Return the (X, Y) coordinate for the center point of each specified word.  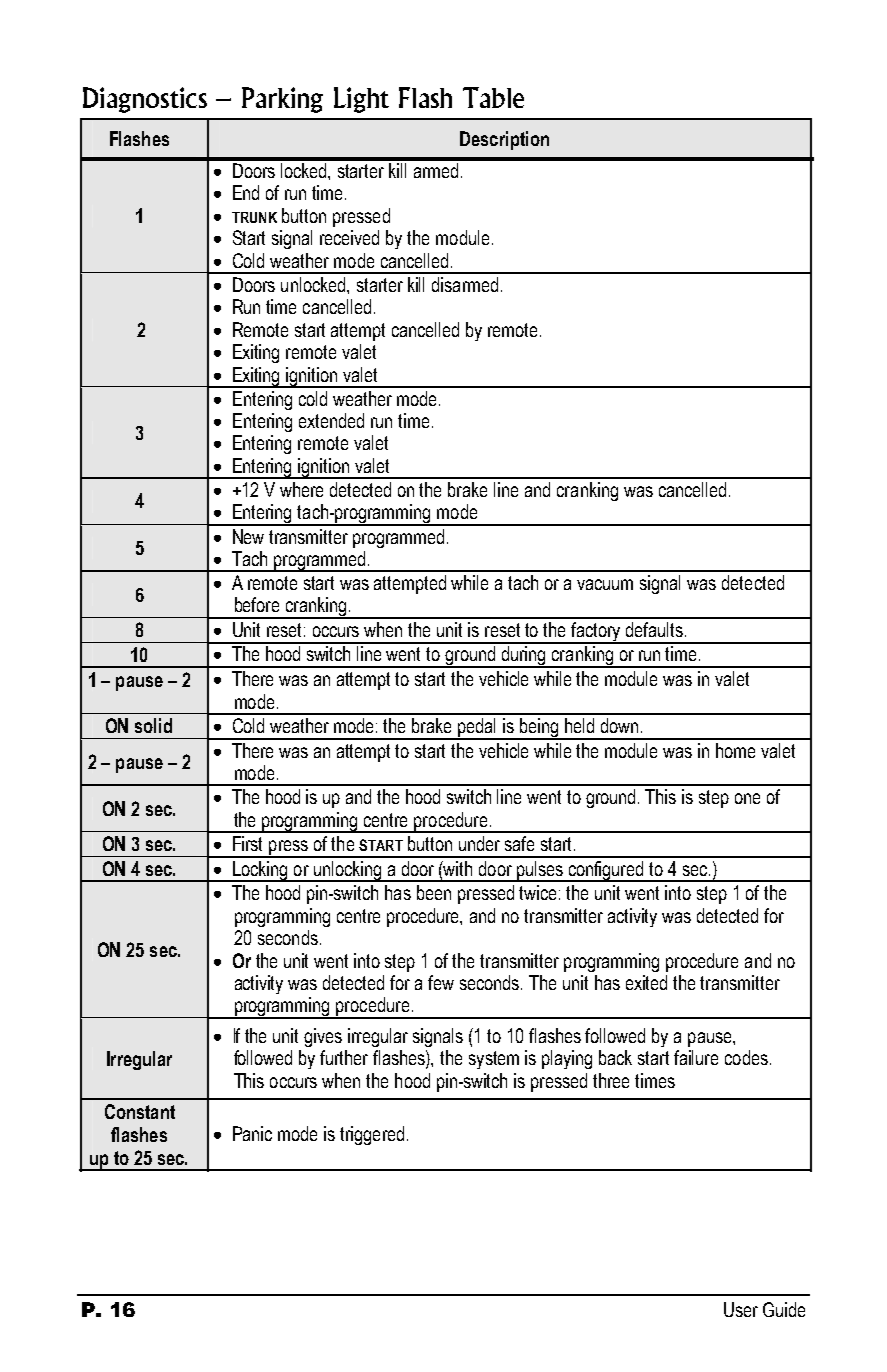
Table (493, 97)
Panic (252, 1133)
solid (153, 725)
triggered (372, 1135)
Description (504, 140)
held (579, 725)
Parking (282, 100)
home (735, 750)
